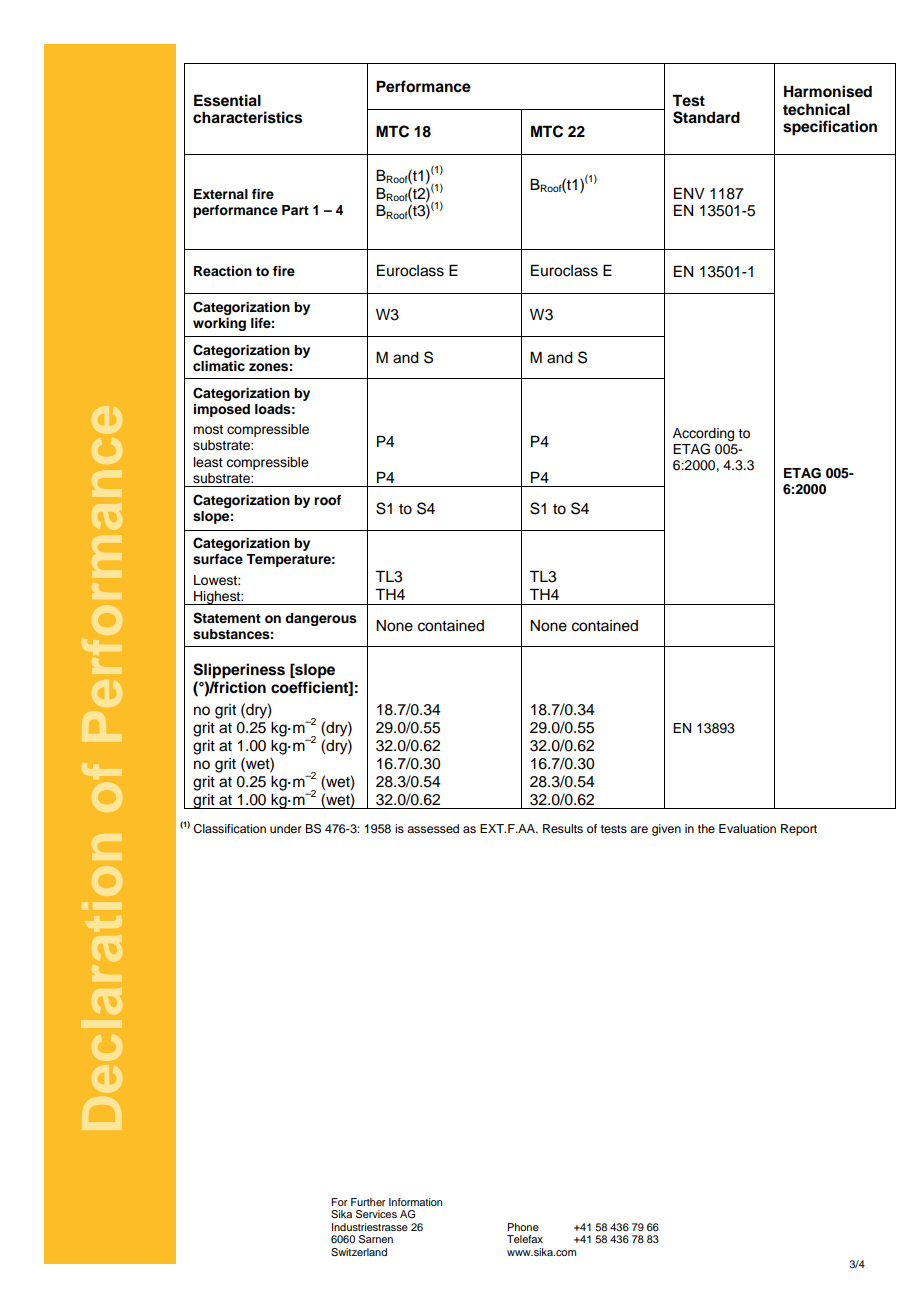 Image resolution: width=924 pixels, height=1308 pixels. What do you see at coordinates (247, 117) in the document?
I see `characteristics` at bounding box center [247, 117].
